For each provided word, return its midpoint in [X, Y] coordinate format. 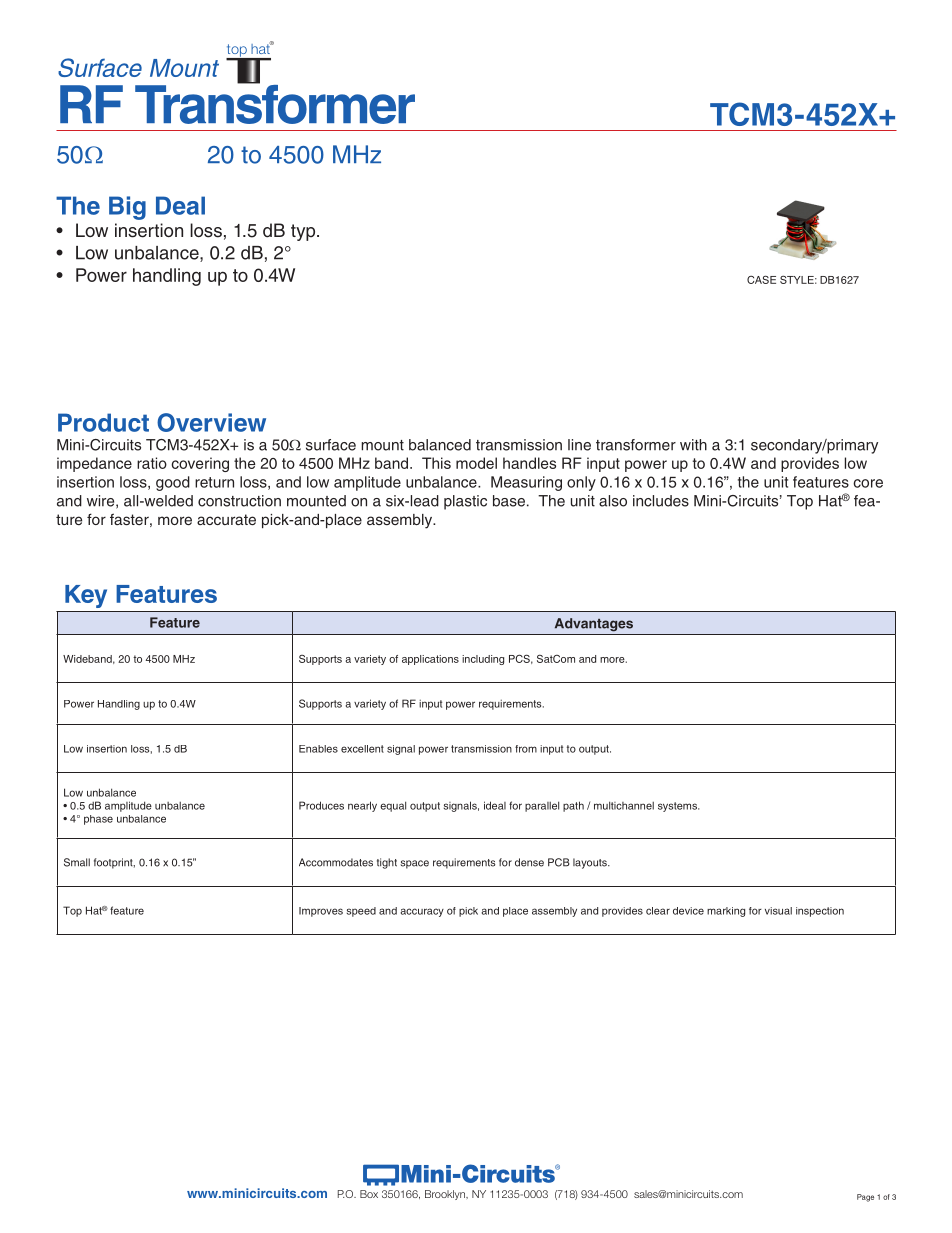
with [693, 445]
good [173, 483]
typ [304, 232]
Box [369, 1194]
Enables [318, 749]
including [483, 660]
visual [778, 911]
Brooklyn [446, 1195]
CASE [761, 279]
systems [678, 807]
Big [127, 208]
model [476, 463]
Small [77, 862]
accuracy [422, 912]
